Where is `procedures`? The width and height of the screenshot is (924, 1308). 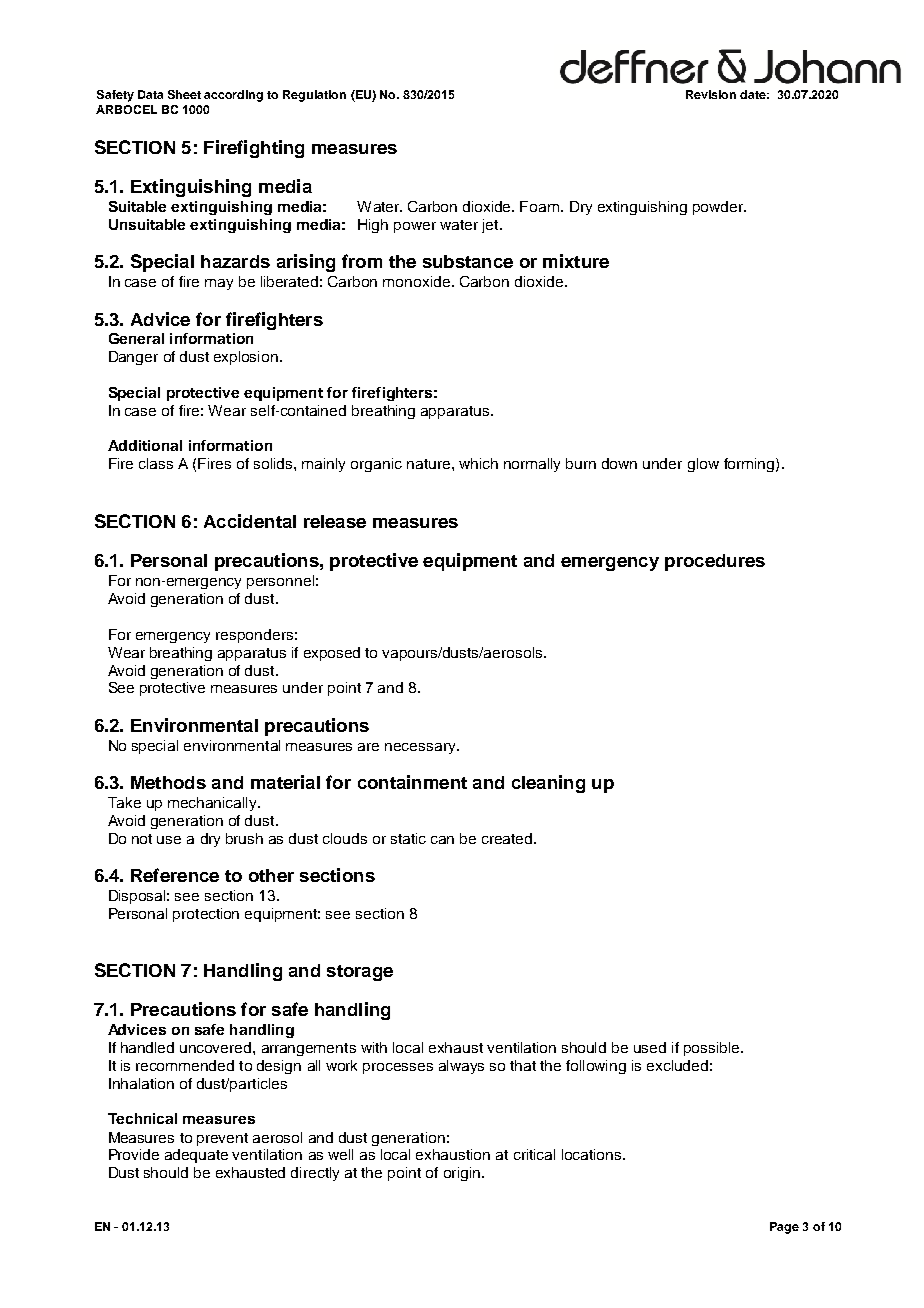 procedures is located at coordinates (715, 562).
